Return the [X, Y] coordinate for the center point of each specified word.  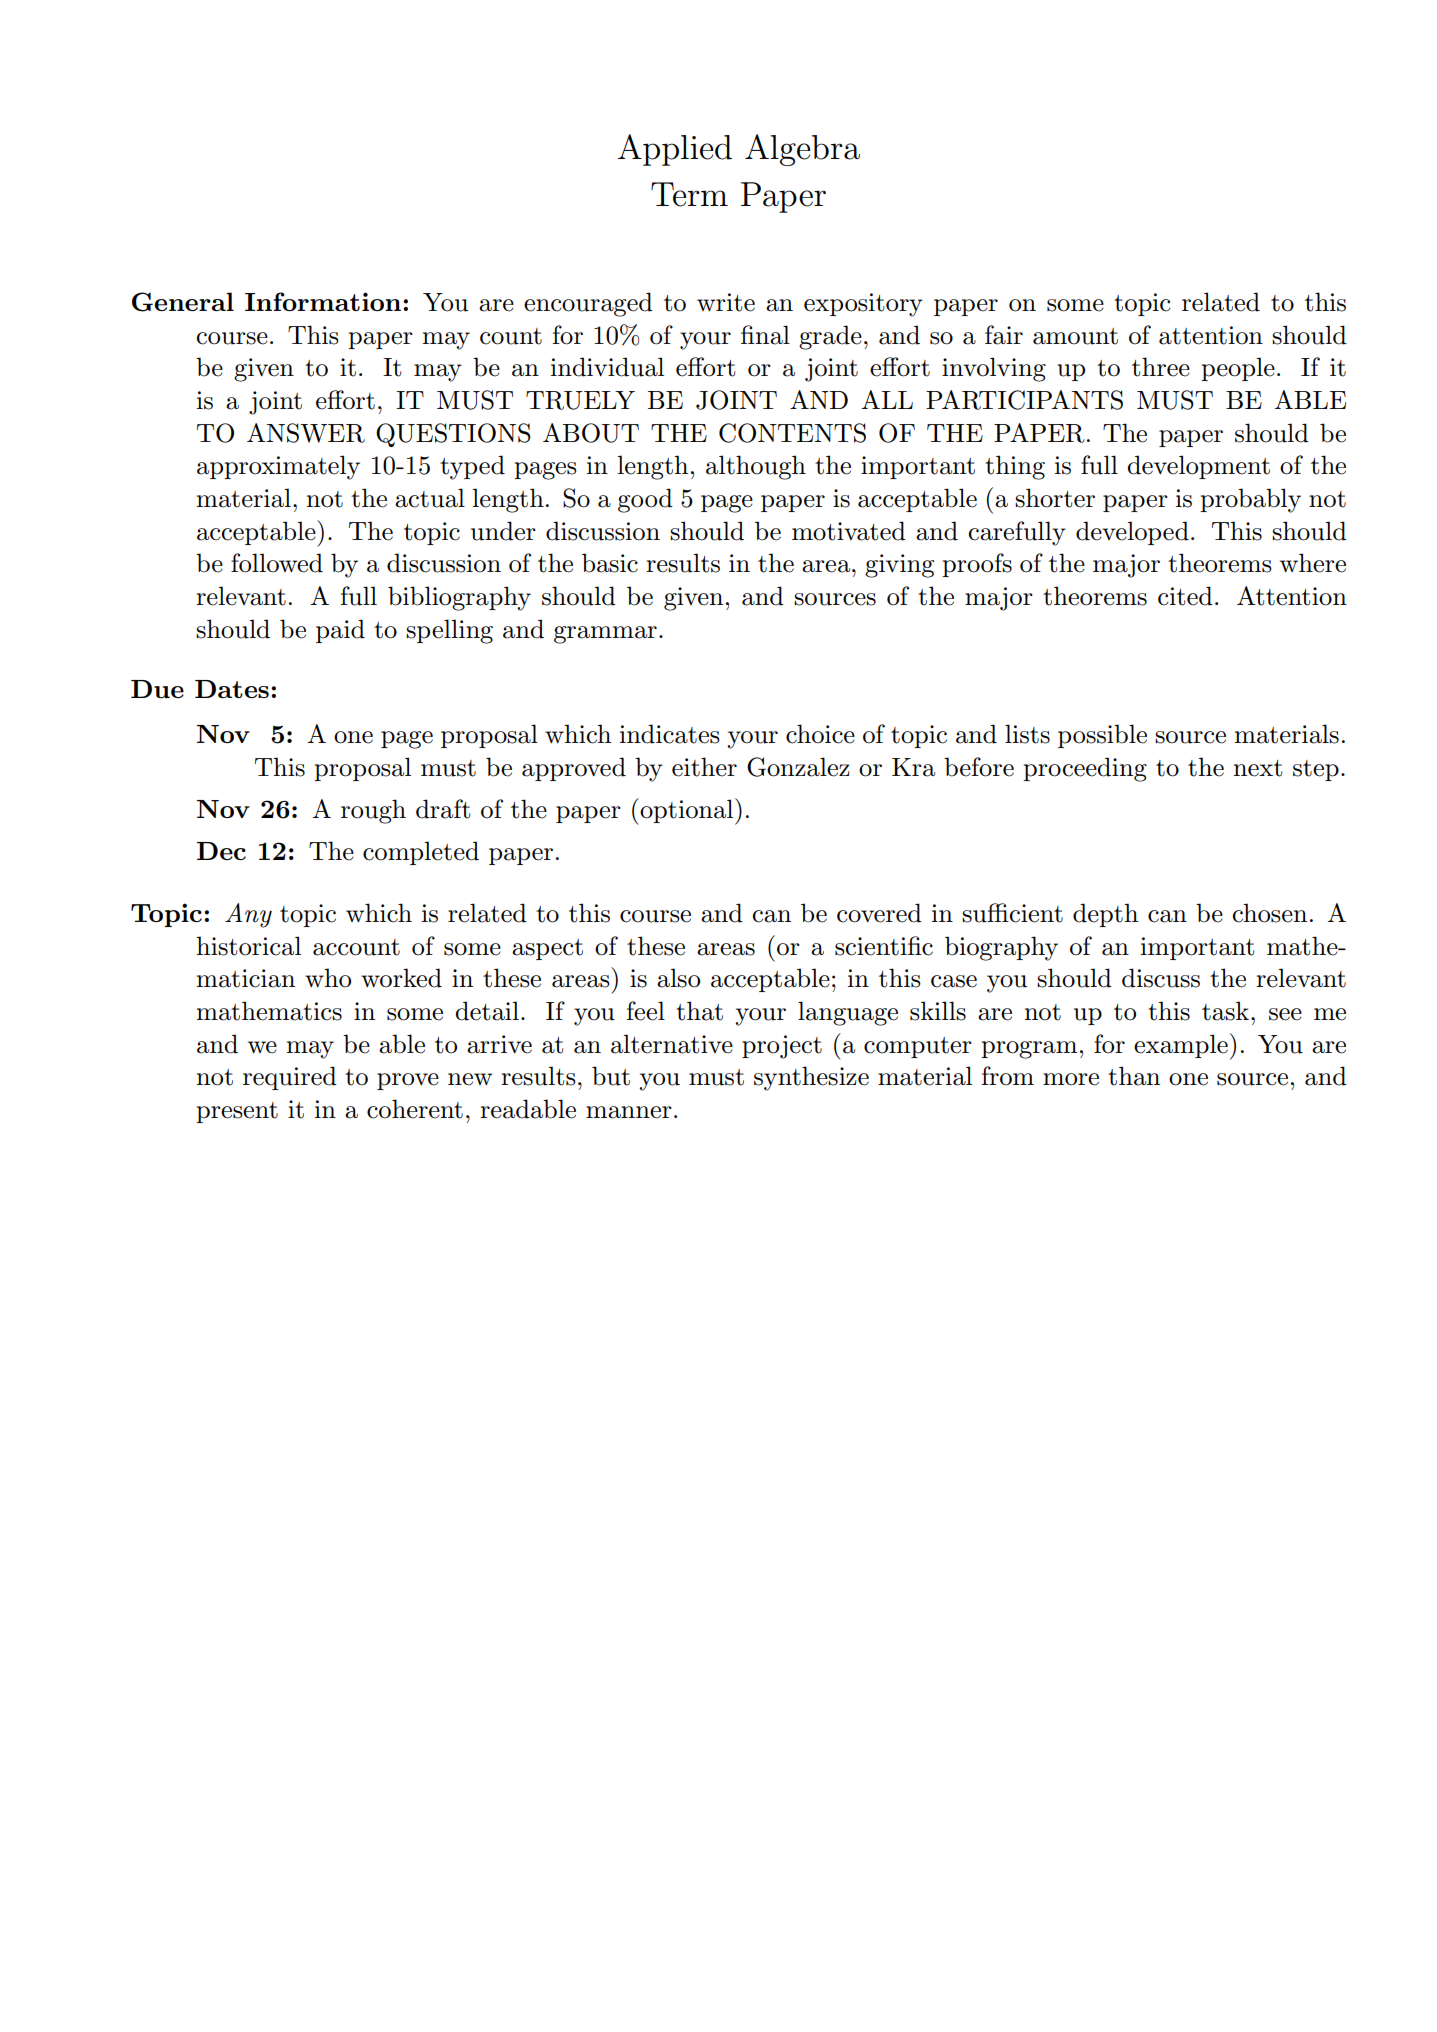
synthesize [811, 1078]
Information [324, 301]
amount [1075, 336]
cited [1185, 596]
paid [340, 631]
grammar [605, 635]
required [290, 1078]
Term [689, 194]
